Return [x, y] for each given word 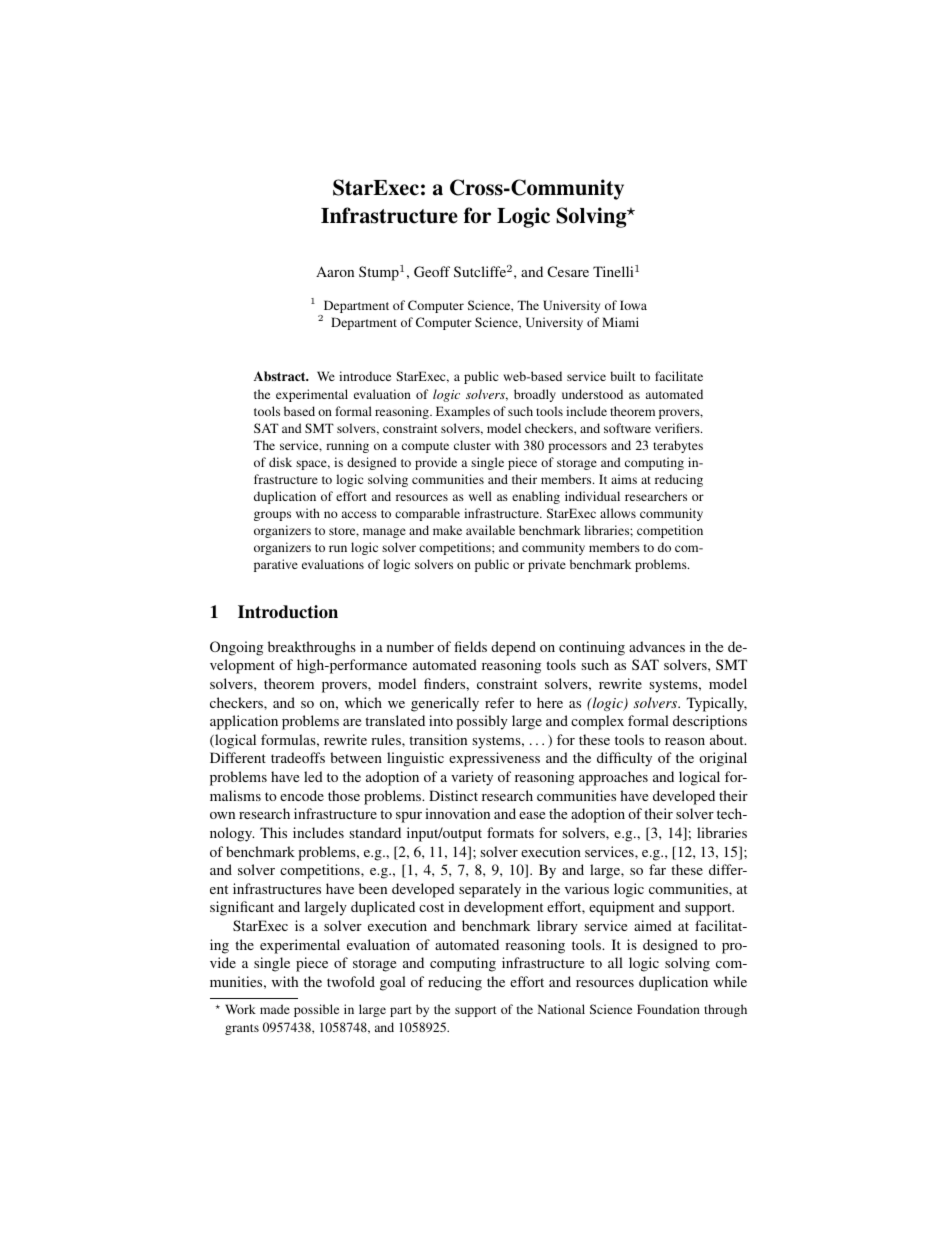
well [480, 496]
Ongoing [236, 648]
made [275, 1009]
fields [470, 646]
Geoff [432, 271]
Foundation [668, 1009]
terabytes [678, 446]
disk [280, 462]
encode [302, 795]
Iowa [633, 305]
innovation [457, 813]
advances [657, 646]
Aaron [335, 271]
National [561, 1009]
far [657, 869]
